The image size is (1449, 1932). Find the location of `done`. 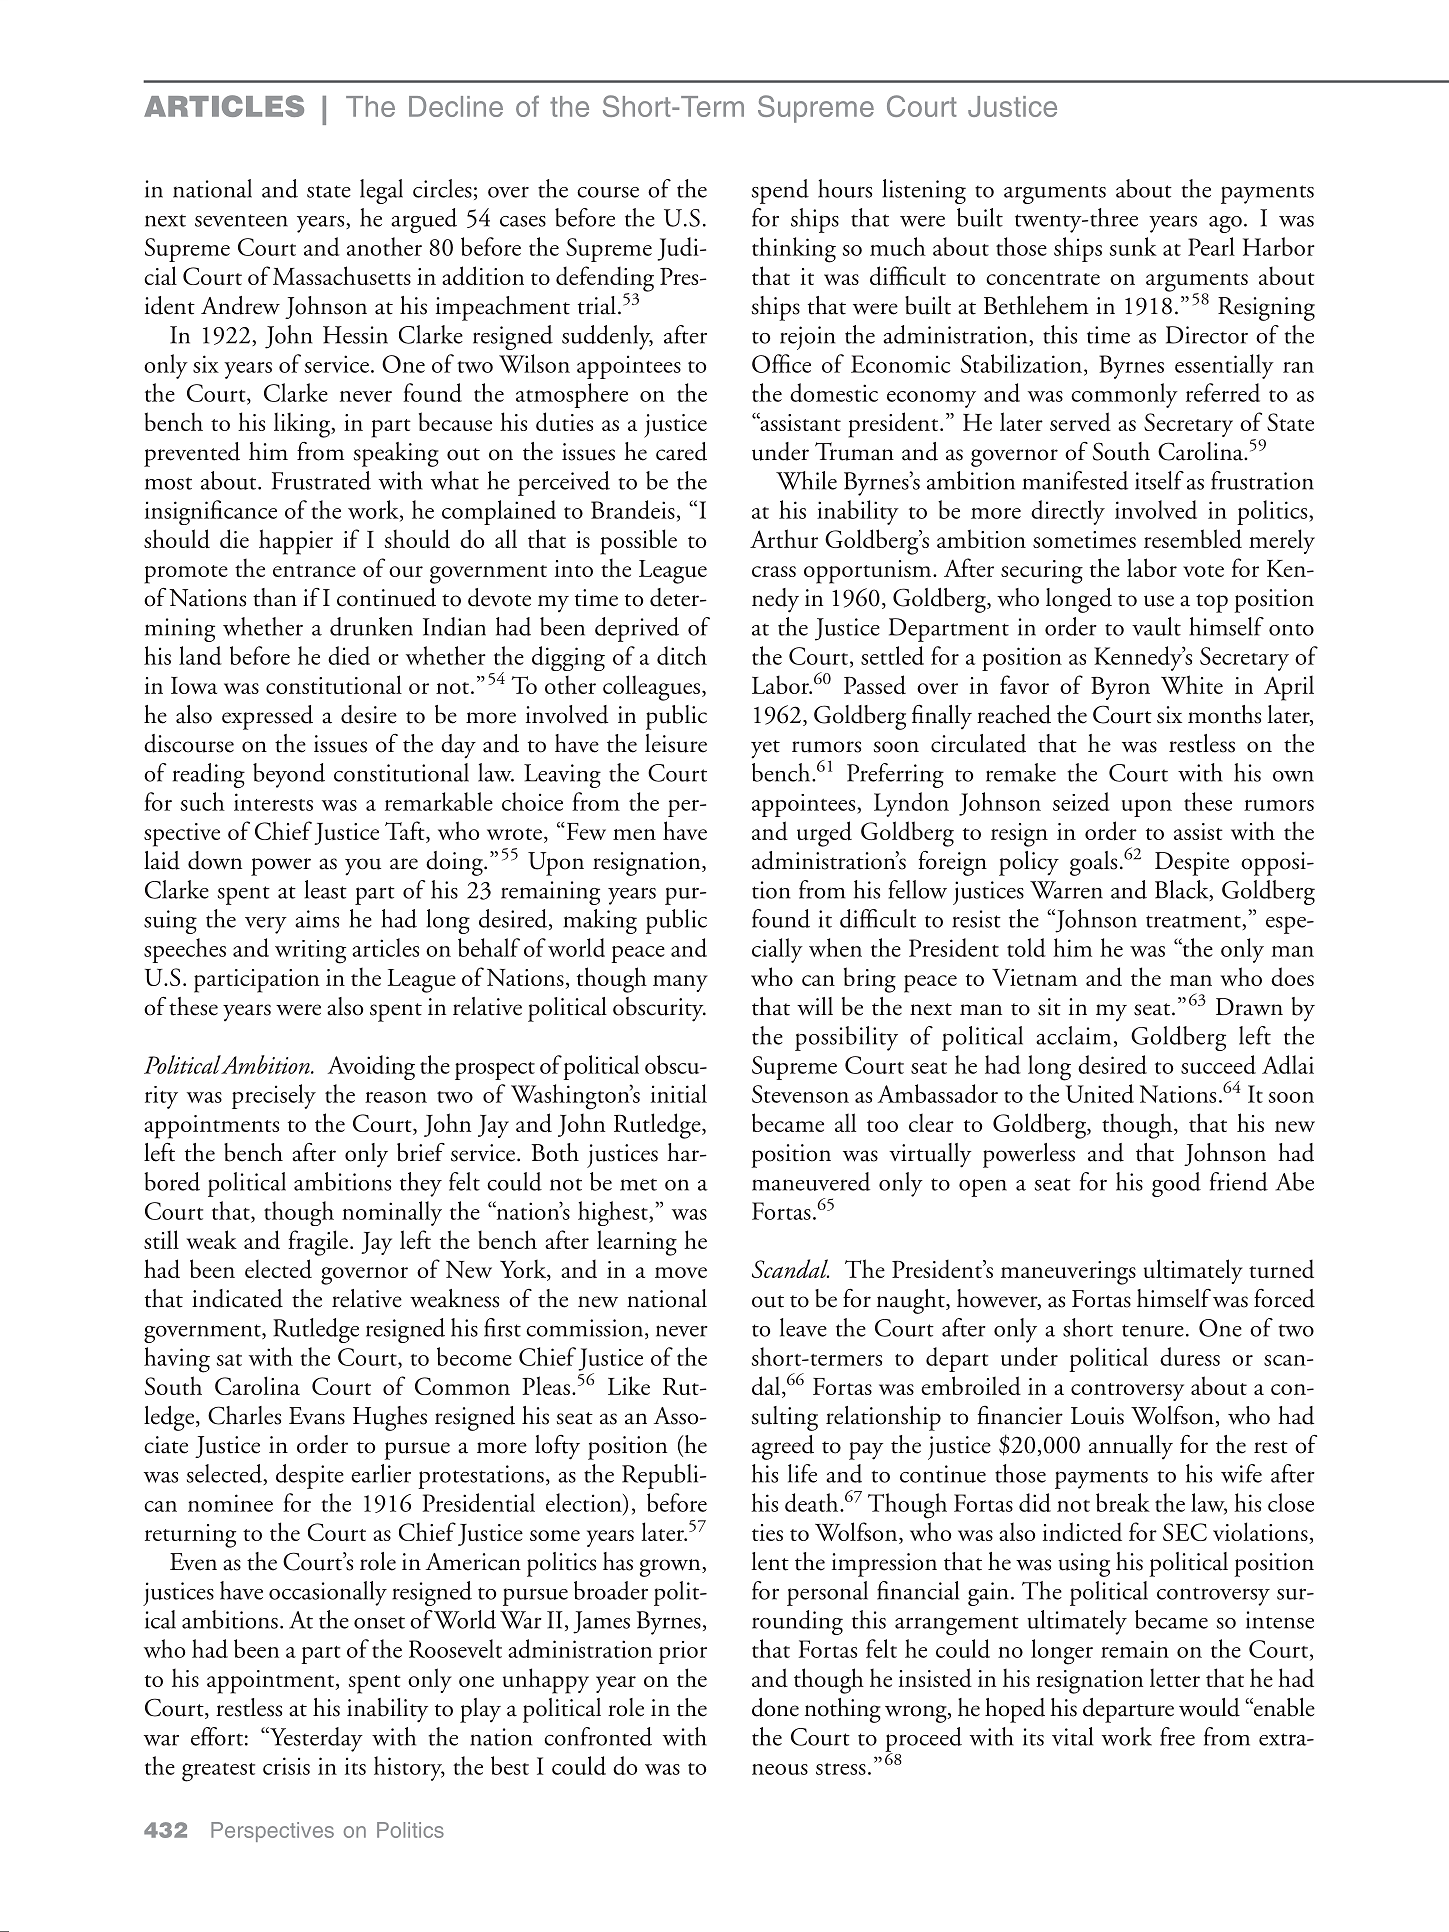

done is located at coordinates (775, 1707).
